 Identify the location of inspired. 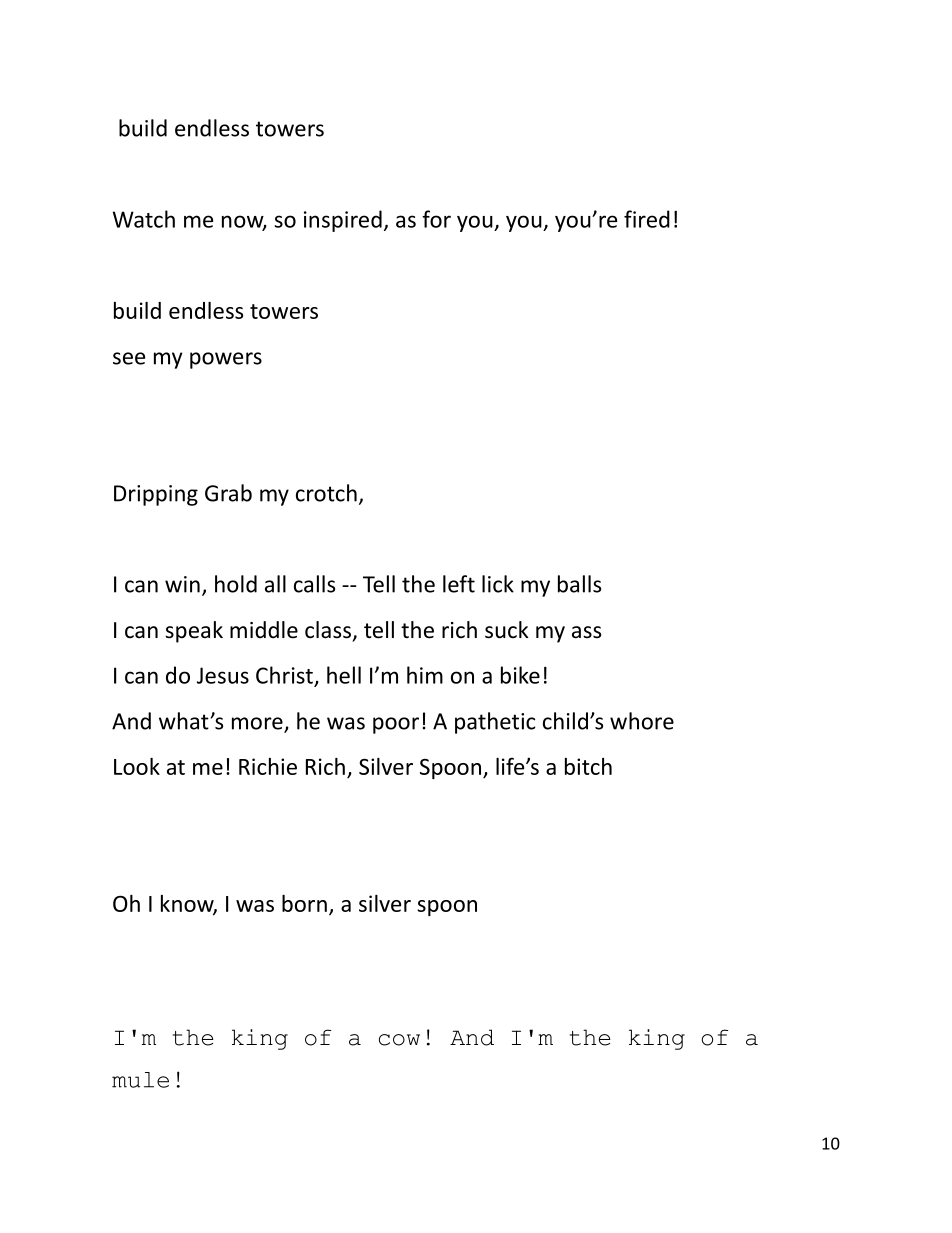
(343, 221).
